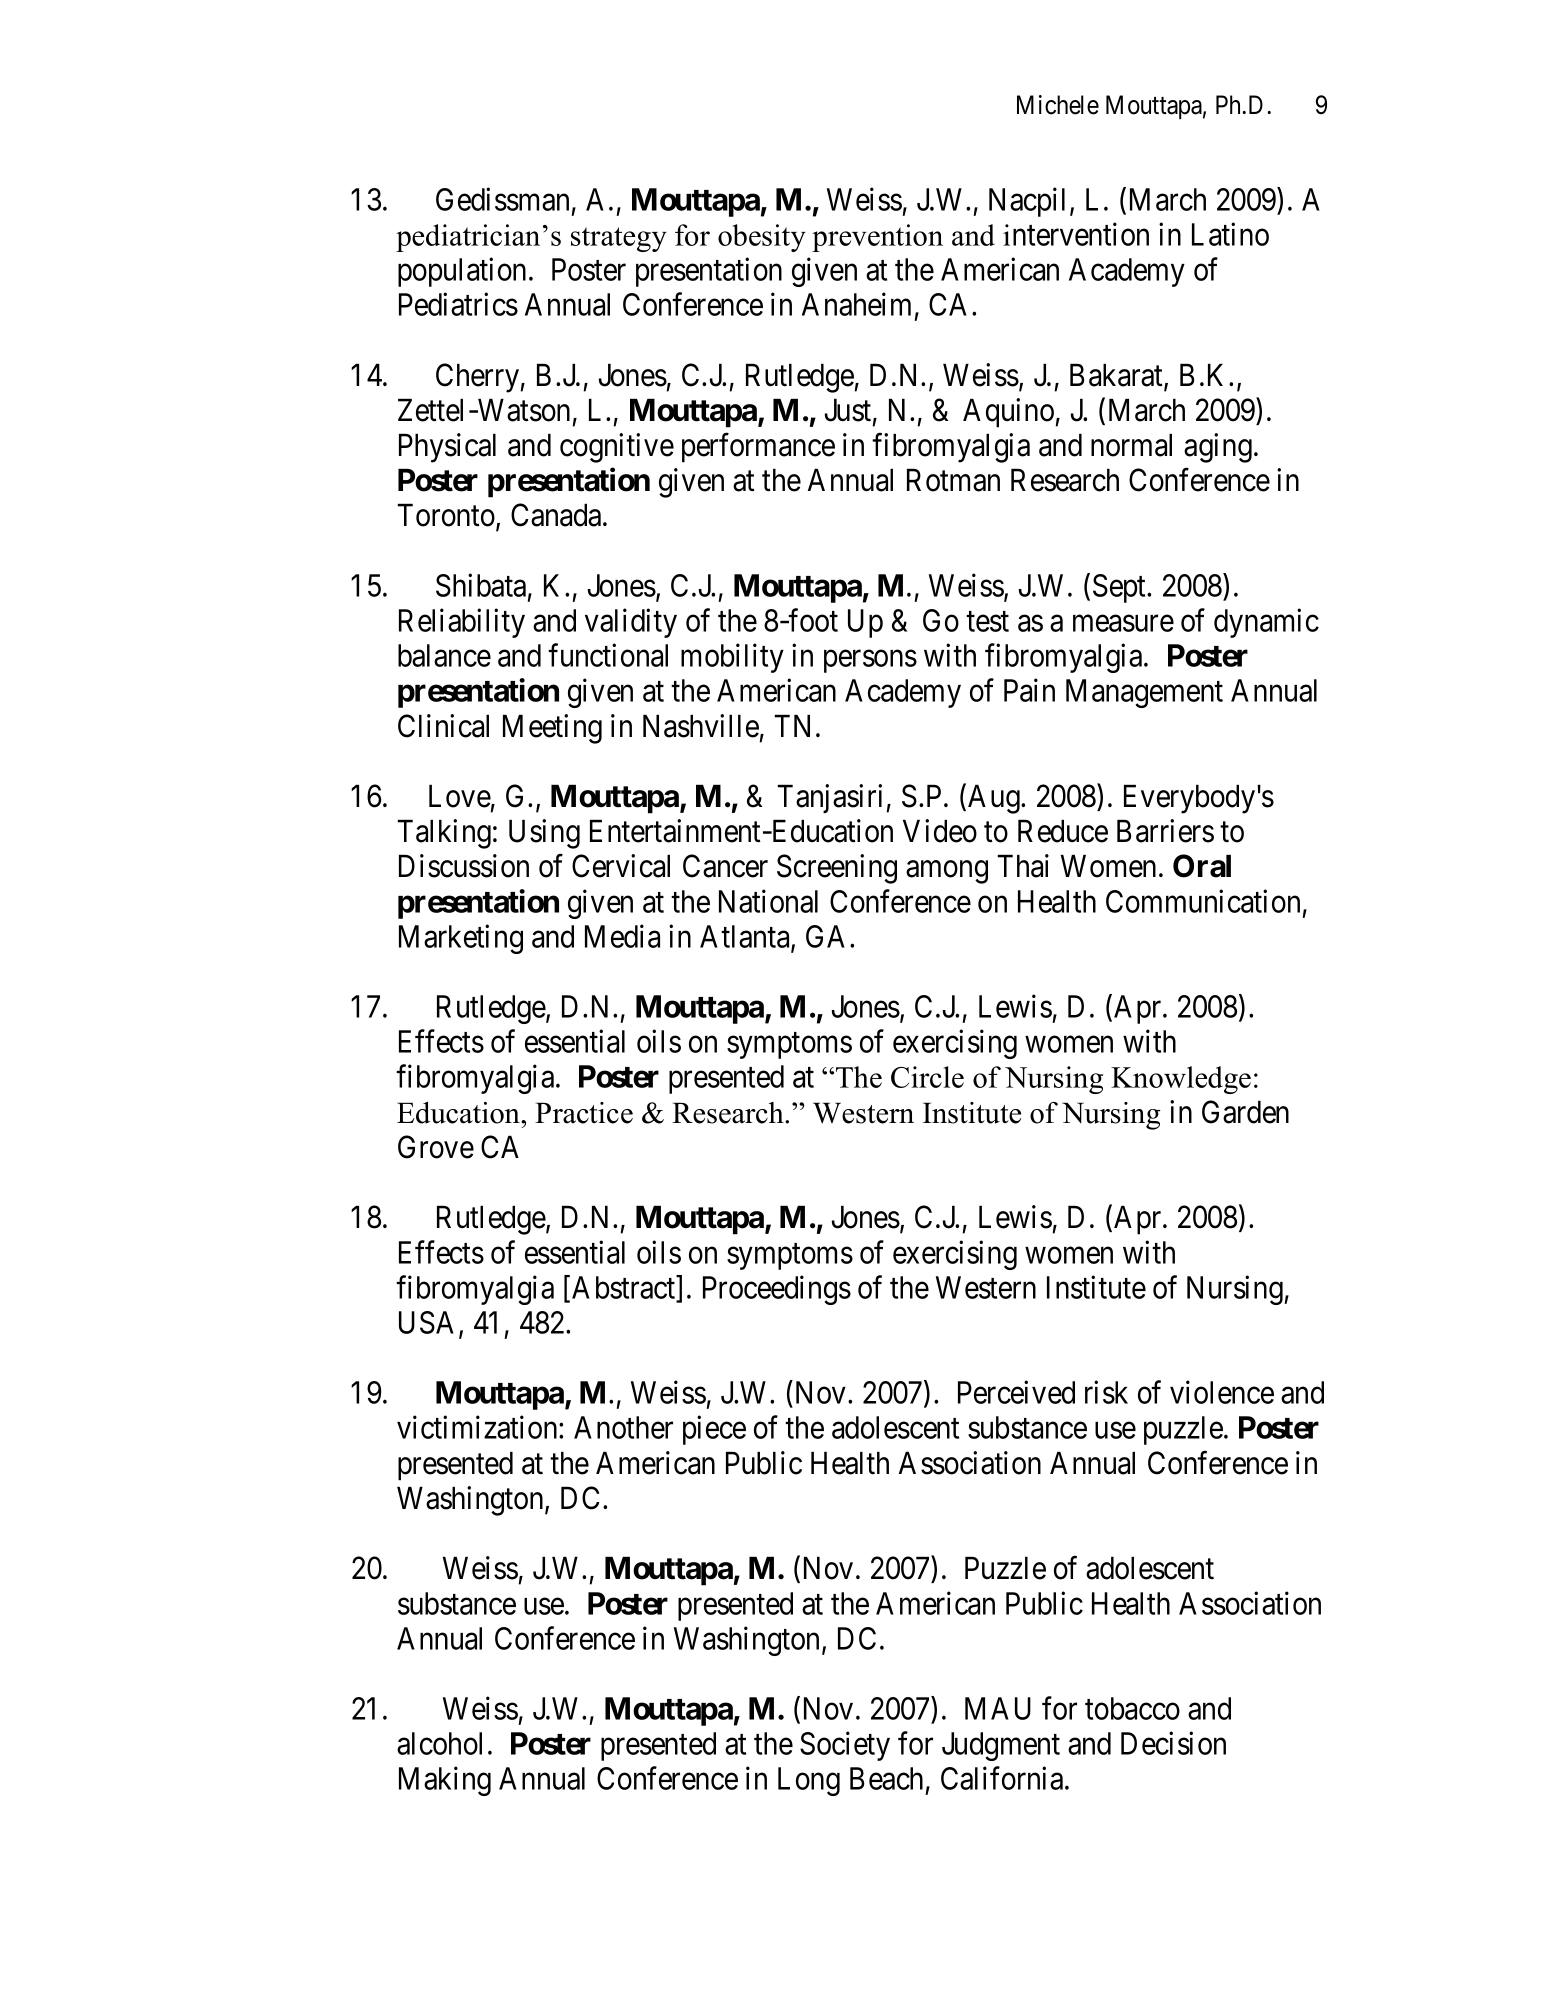 This screenshot has height=2014, width=1556. Describe the element at coordinates (877, 238) in the screenshot. I see `prevention` at that location.
